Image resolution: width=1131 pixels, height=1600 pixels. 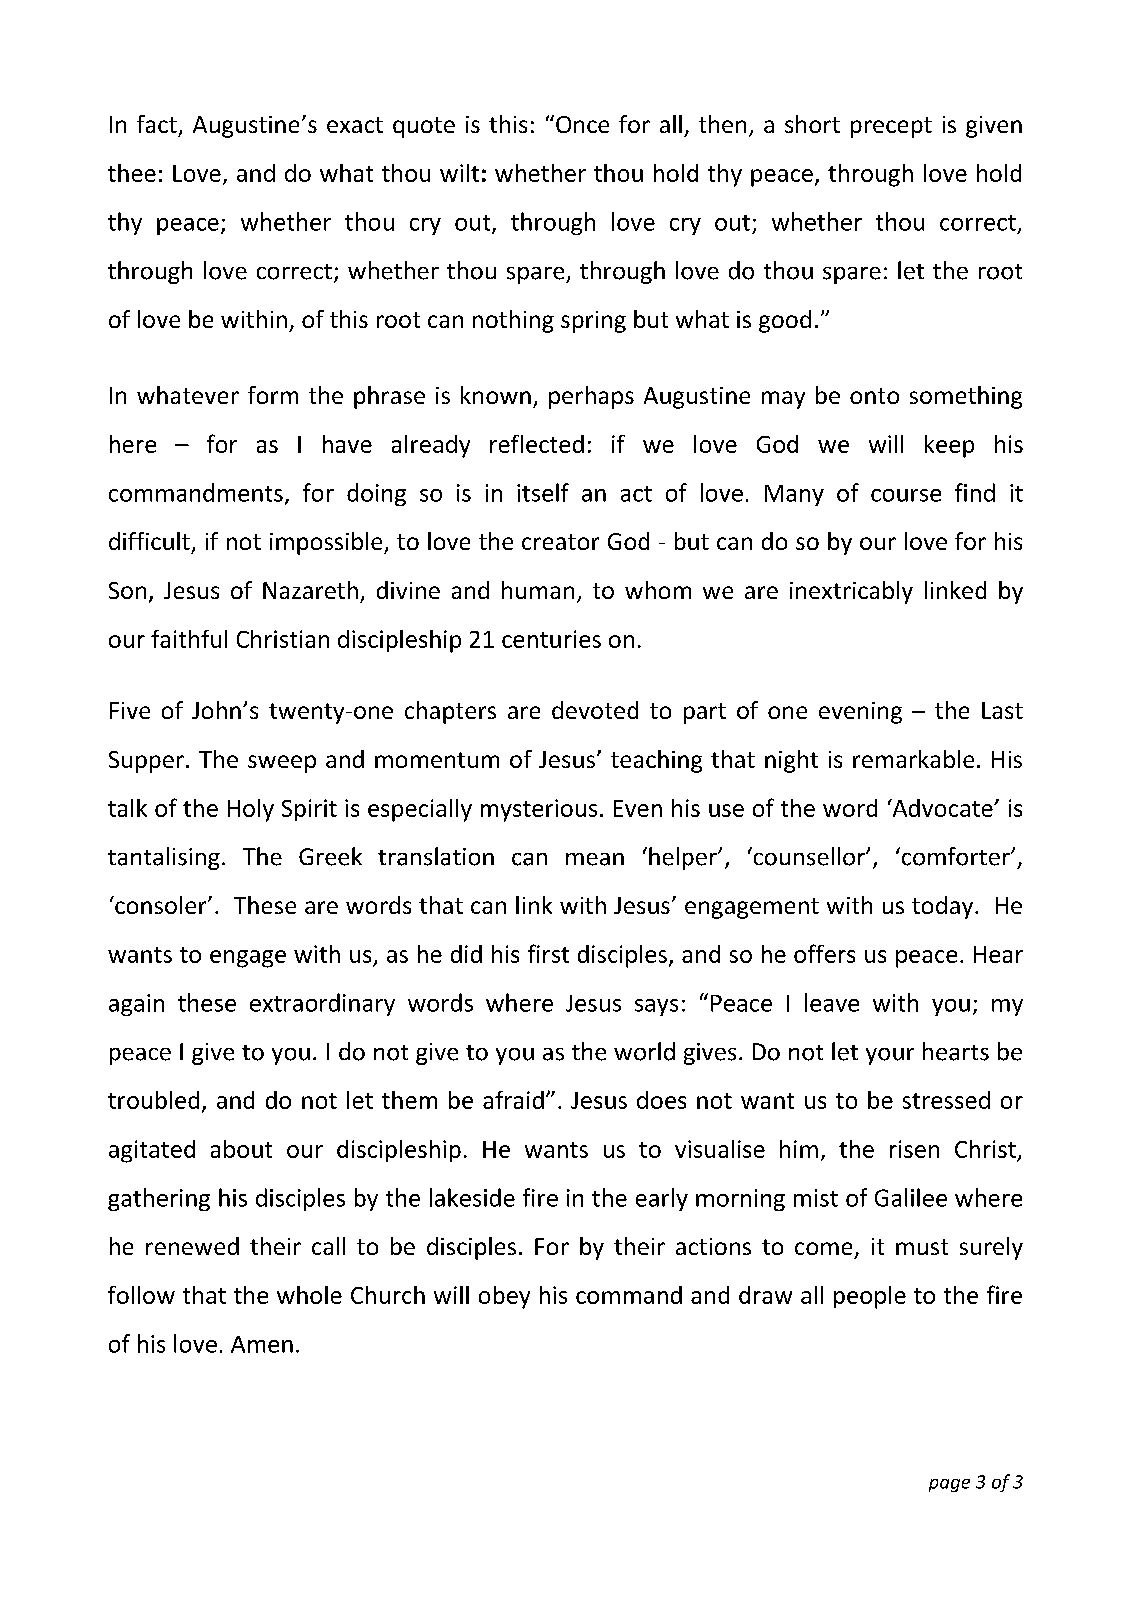 What do you see at coordinates (251, 810) in the screenshot?
I see `Holy` at bounding box center [251, 810].
